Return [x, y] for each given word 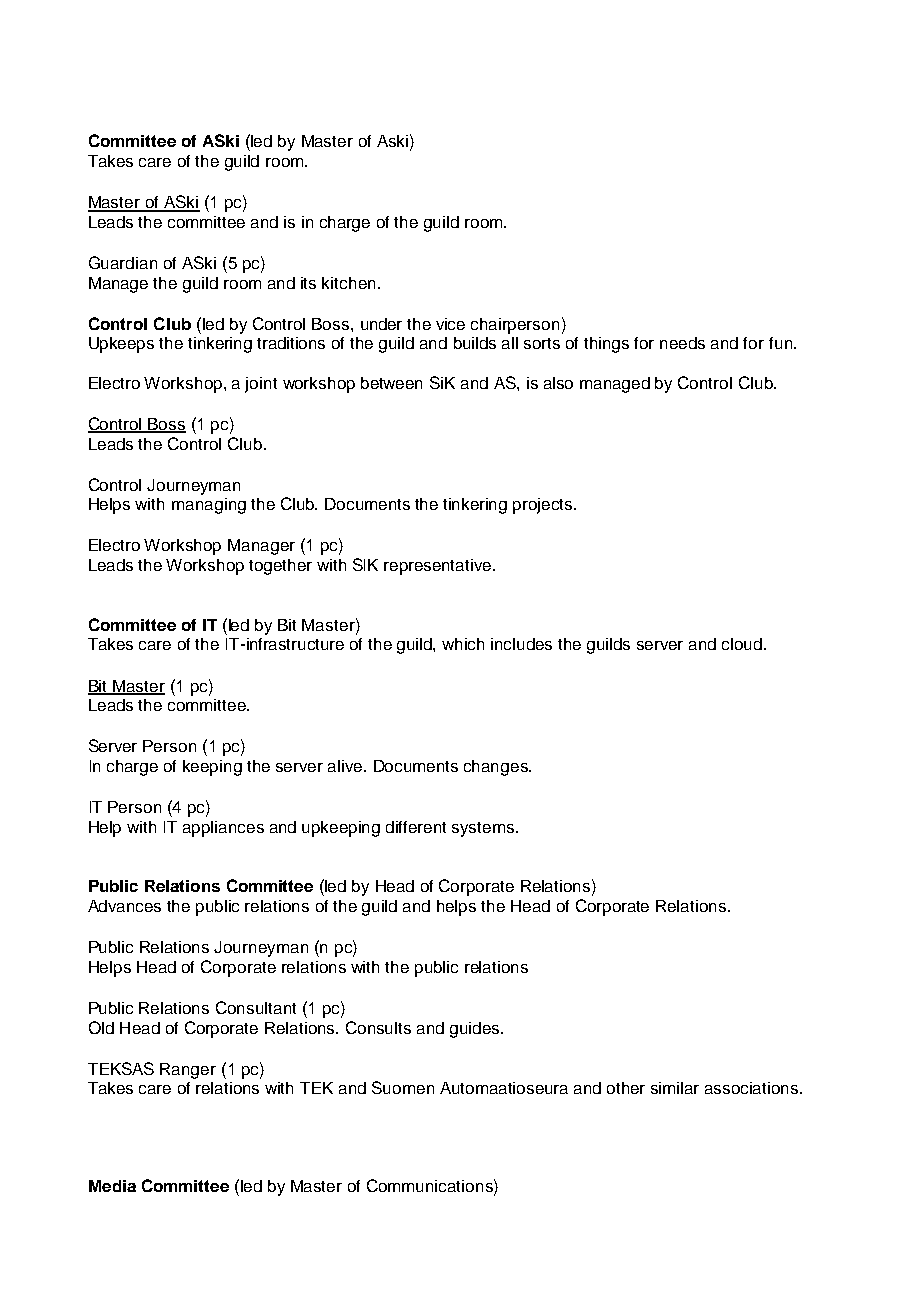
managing [209, 506]
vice [450, 324]
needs [682, 343]
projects [544, 506]
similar [675, 1088]
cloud [742, 644]
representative [439, 567]
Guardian [123, 262]
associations [753, 1088]
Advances [124, 906]
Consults [378, 1027]
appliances [223, 829]
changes [497, 768]
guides [474, 1030]
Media [112, 1186]
